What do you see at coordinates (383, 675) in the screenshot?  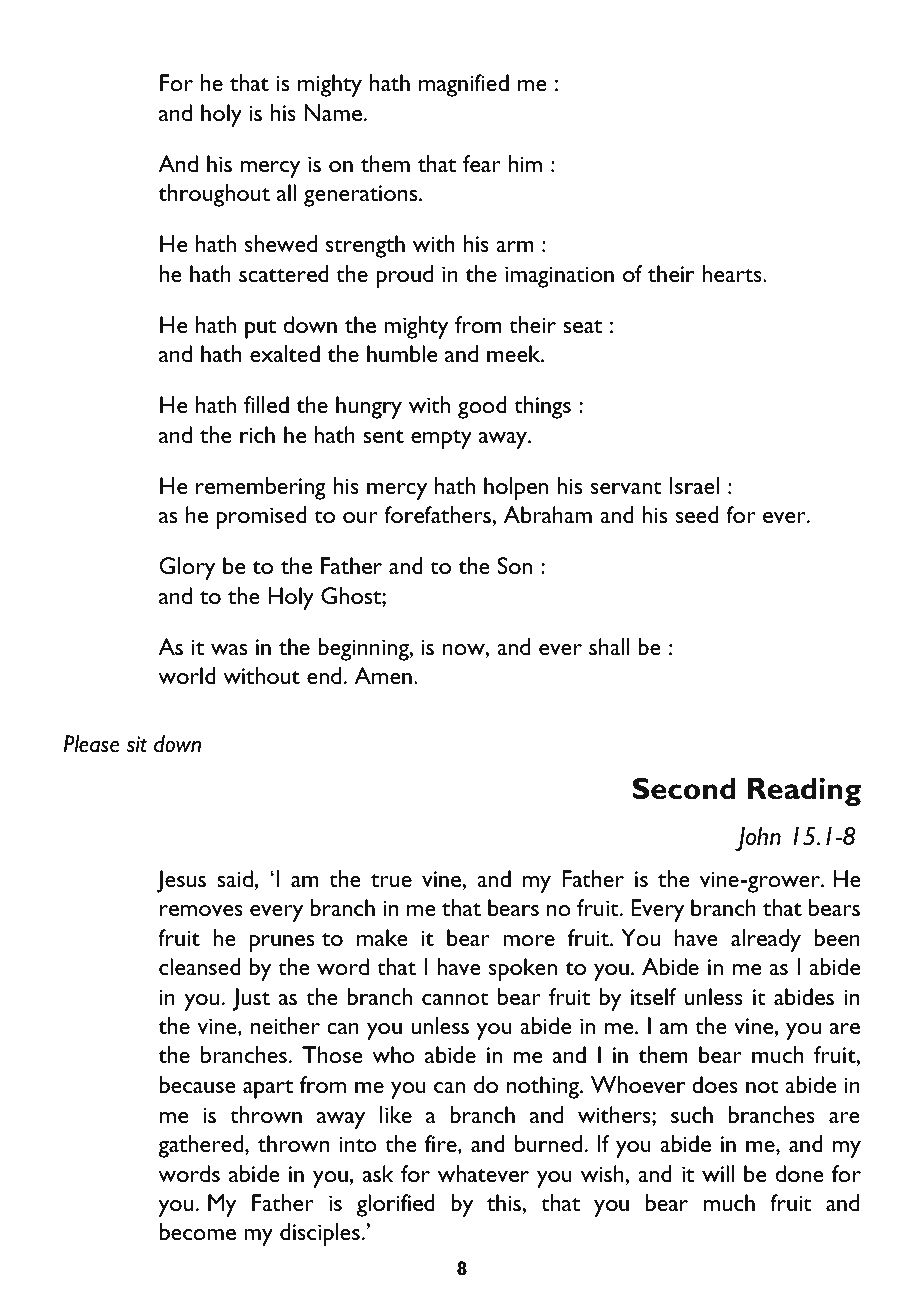 I see `Amen` at bounding box center [383, 675].
